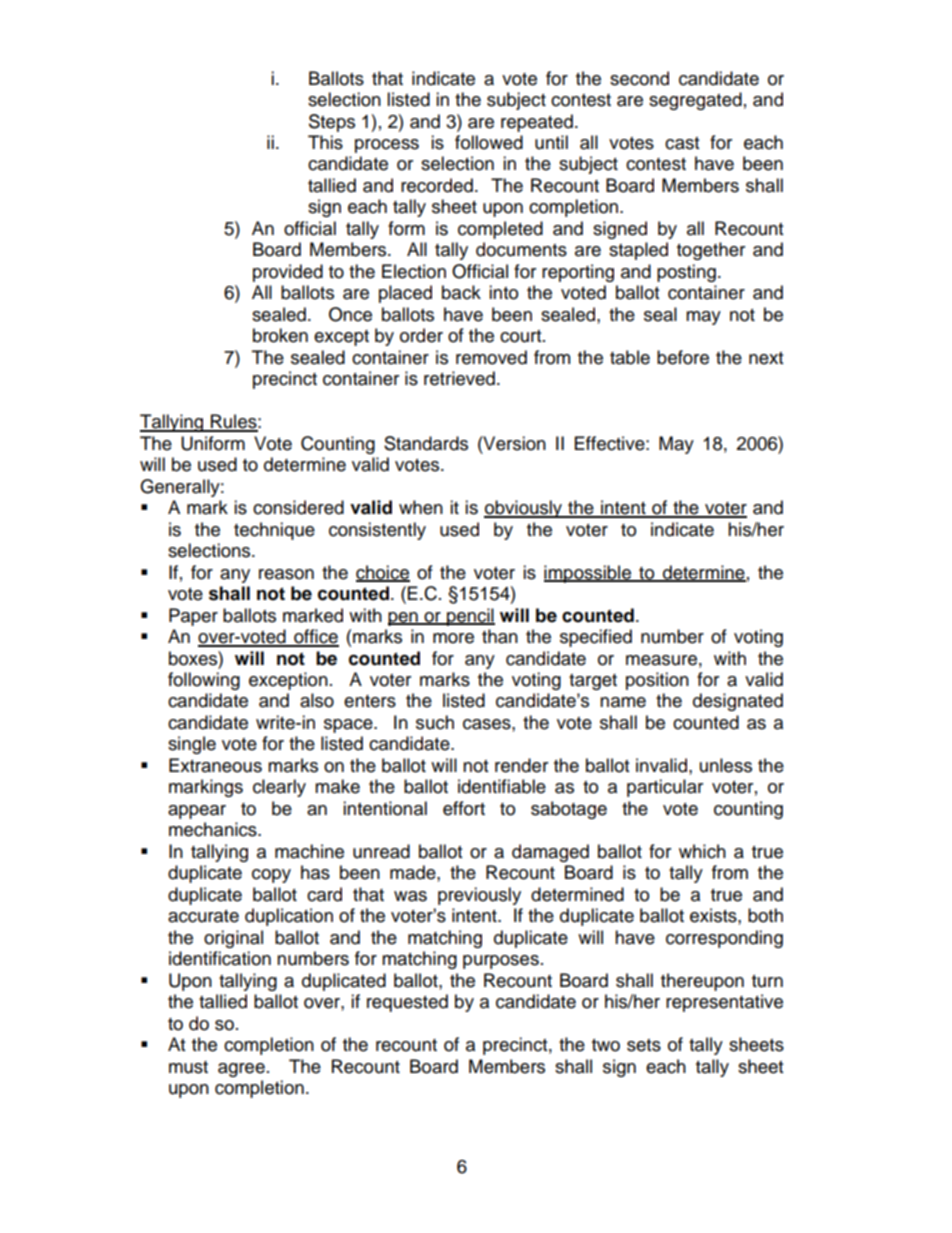 The width and height of the screenshot is (952, 1233). Describe the element at coordinates (657, 681) in the screenshot. I see `position` at that location.
